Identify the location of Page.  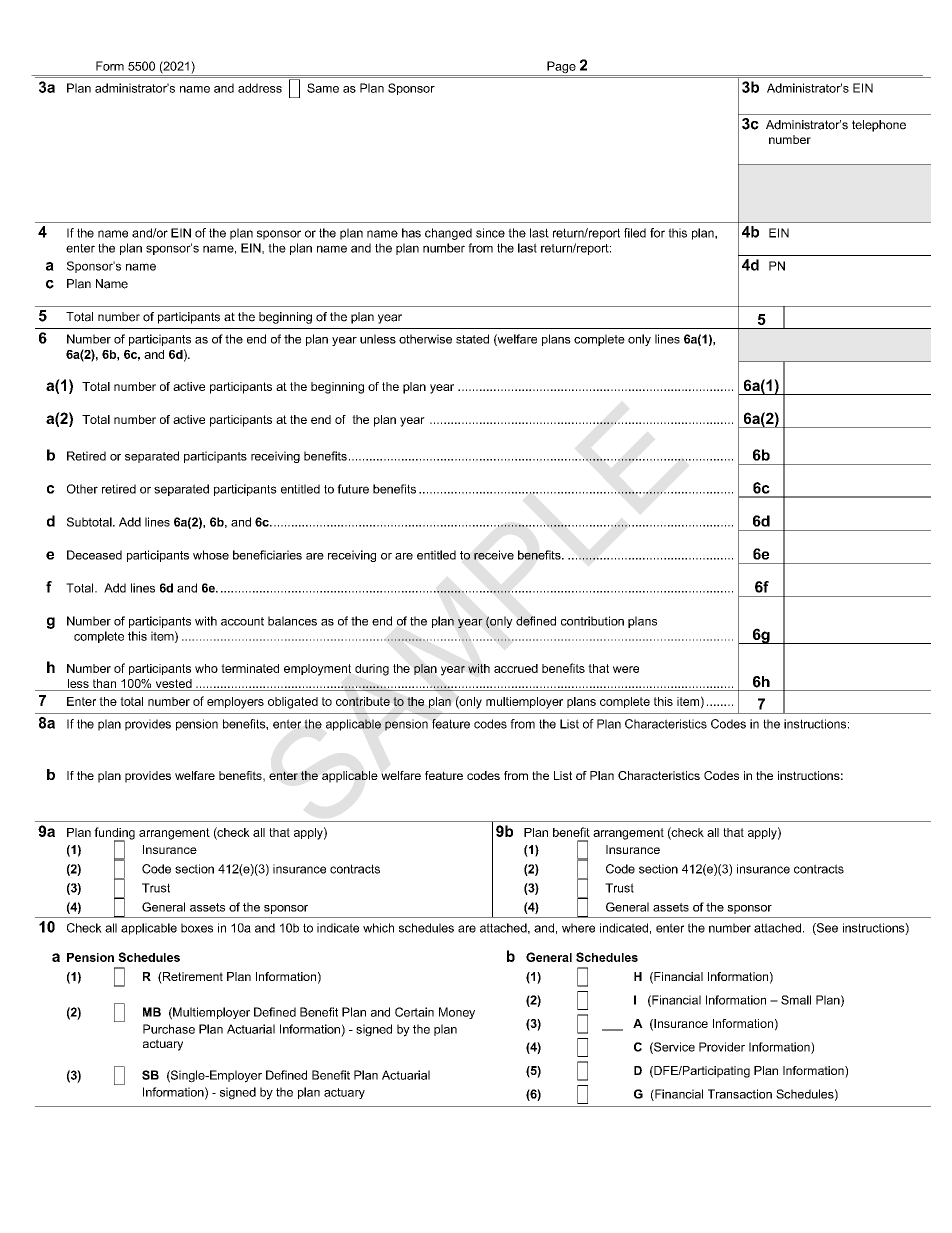
(561, 68).
